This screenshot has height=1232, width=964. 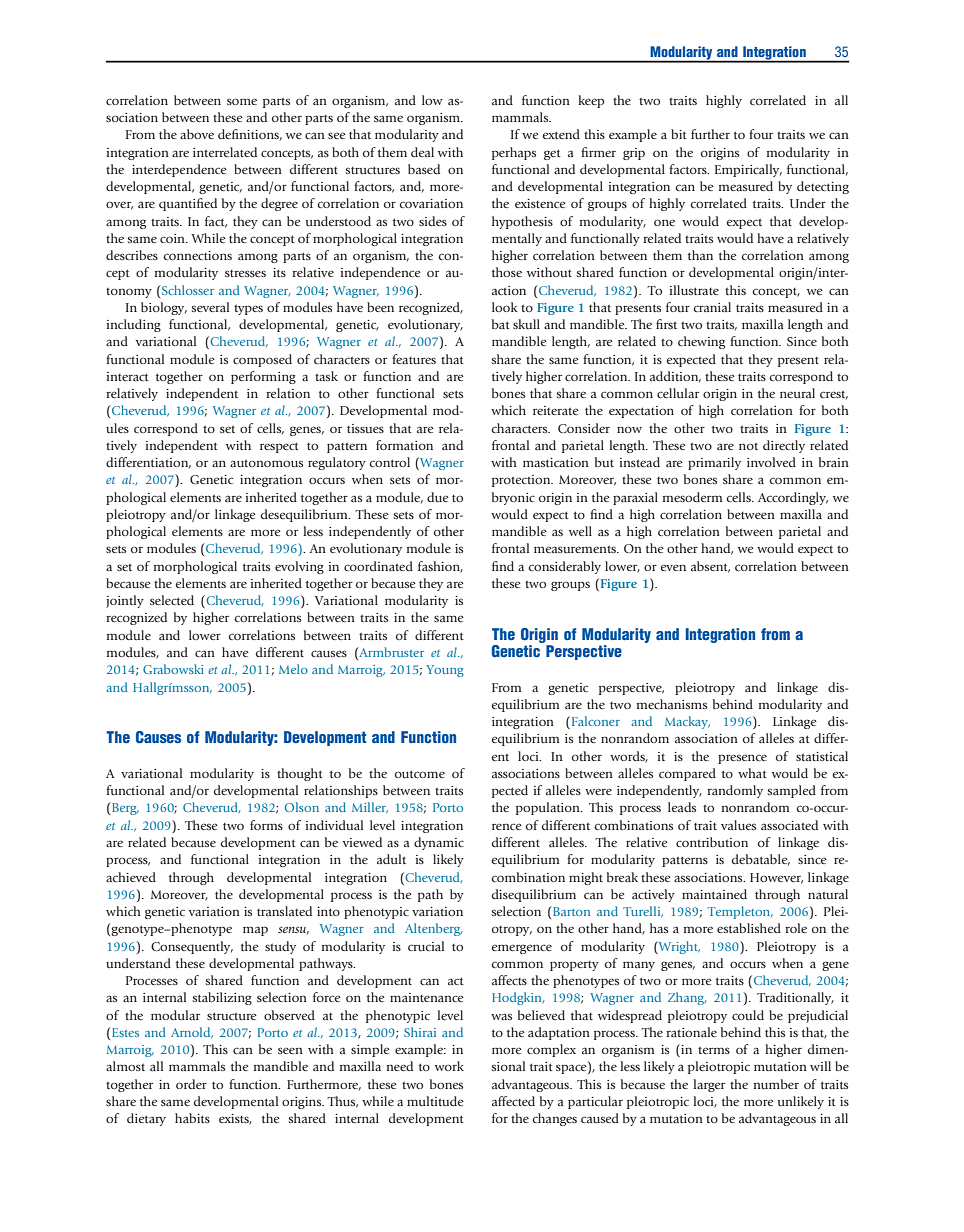 What do you see at coordinates (414, 359) in the screenshot?
I see `features` at bounding box center [414, 359].
